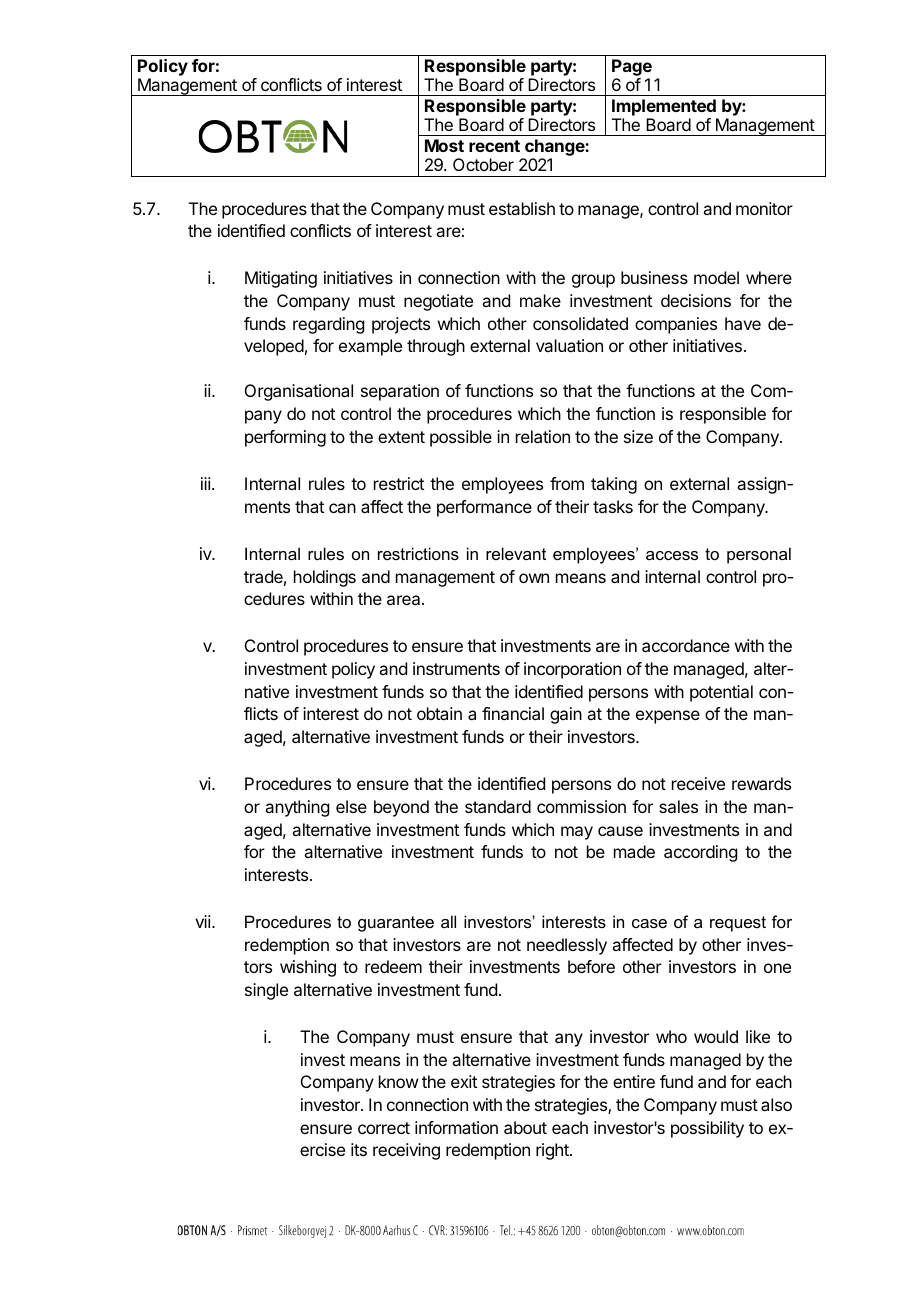  Describe the element at coordinates (384, 1128) in the document. I see `correct` at that location.
